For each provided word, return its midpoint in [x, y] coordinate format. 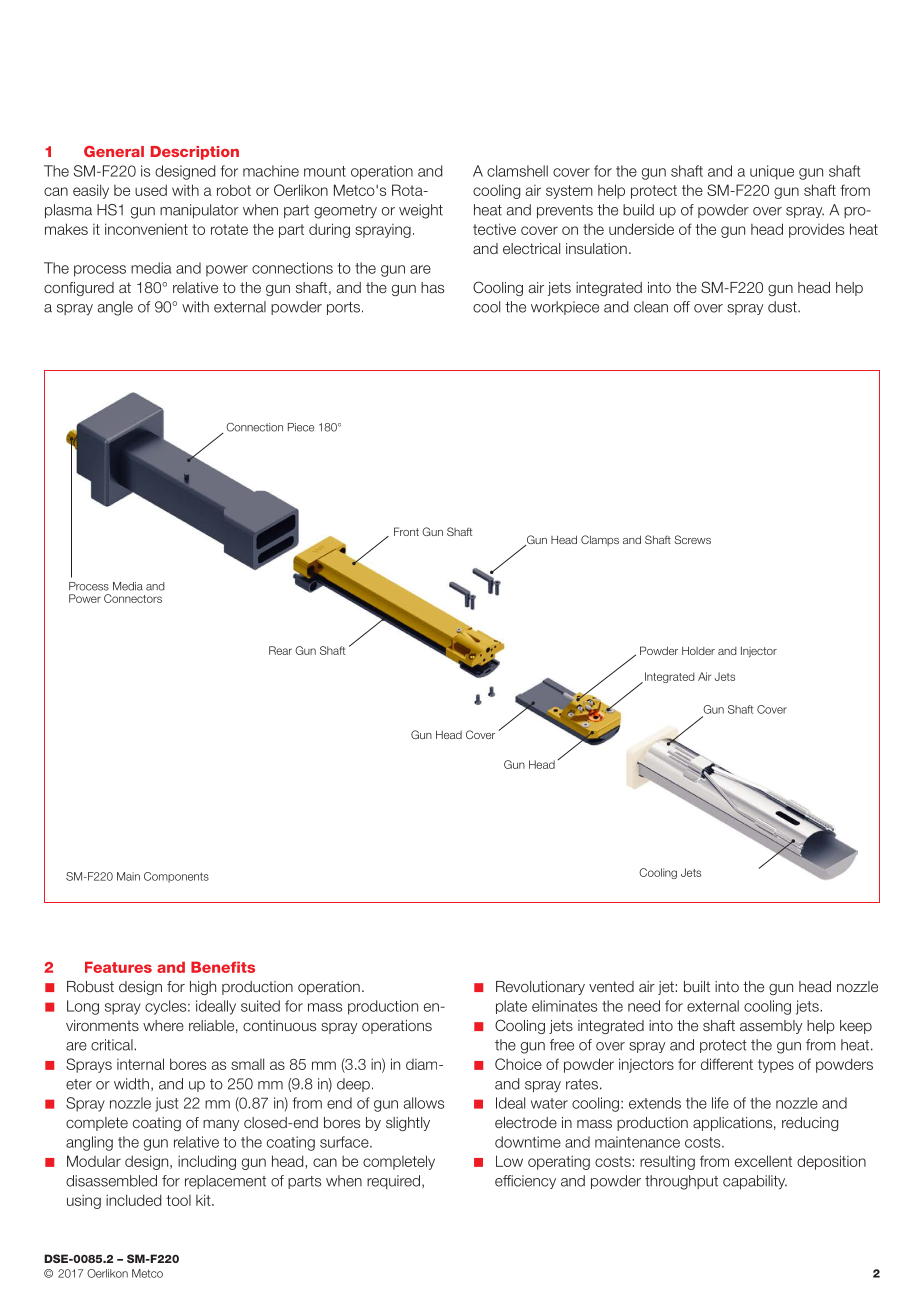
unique [772, 172]
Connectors [133, 598]
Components [176, 877]
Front [406, 531]
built [697, 986]
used [151, 190]
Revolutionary [540, 988]
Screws [692, 539]
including [207, 1162]
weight [421, 211]
